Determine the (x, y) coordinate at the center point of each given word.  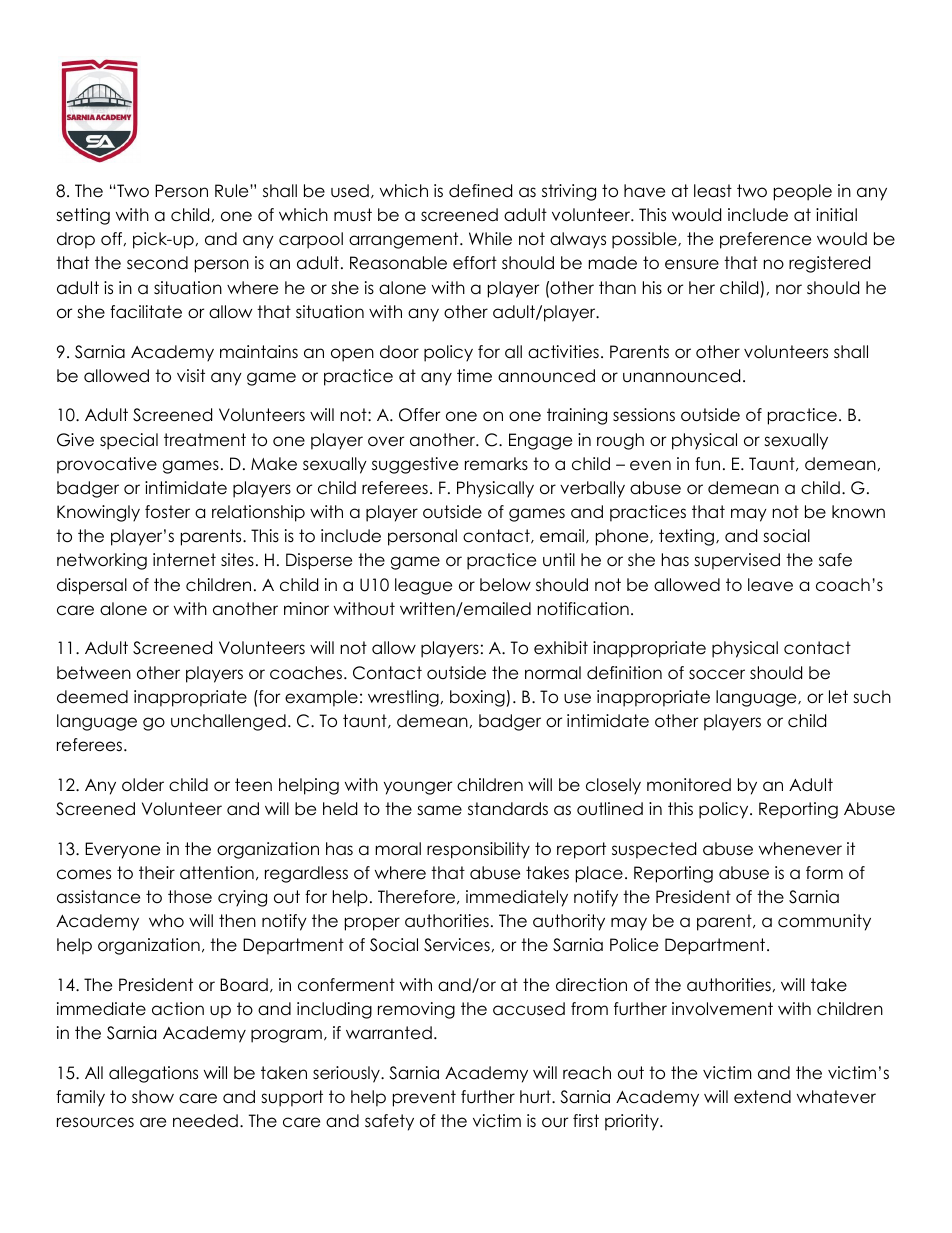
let (838, 697)
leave (770, 585)
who (166, 921)
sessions (644, 415)
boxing (477, 698)
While (490, 239)
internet (184, 560)
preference (765, 240)
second (157, 263)
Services (457, 945)
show (153, 1097)
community (824, 922)
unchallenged (228, 722)
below (505, 585)
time (474, 376)
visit (191, 375)
